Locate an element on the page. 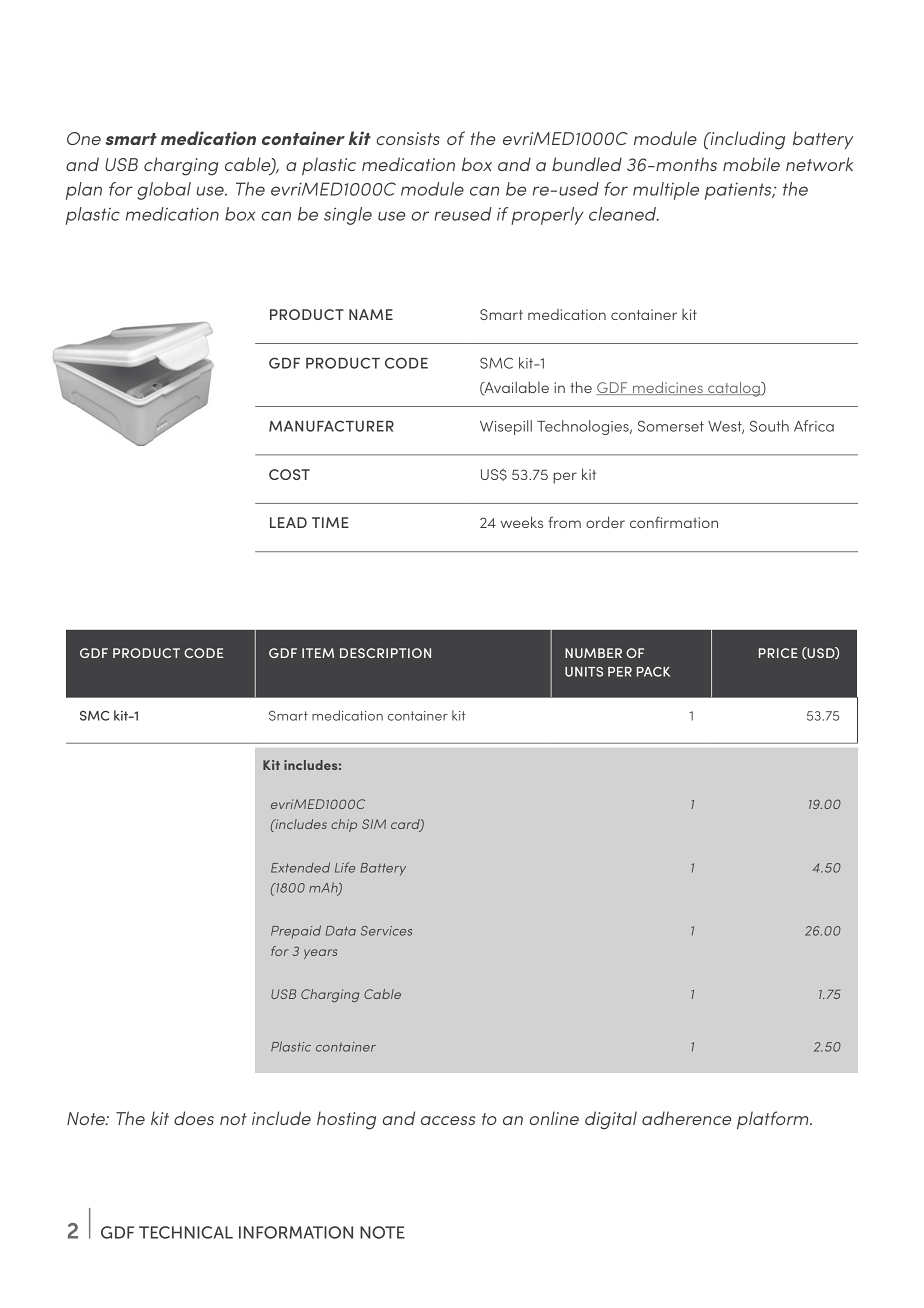  PRICE is located at coordinates (778, 653).
